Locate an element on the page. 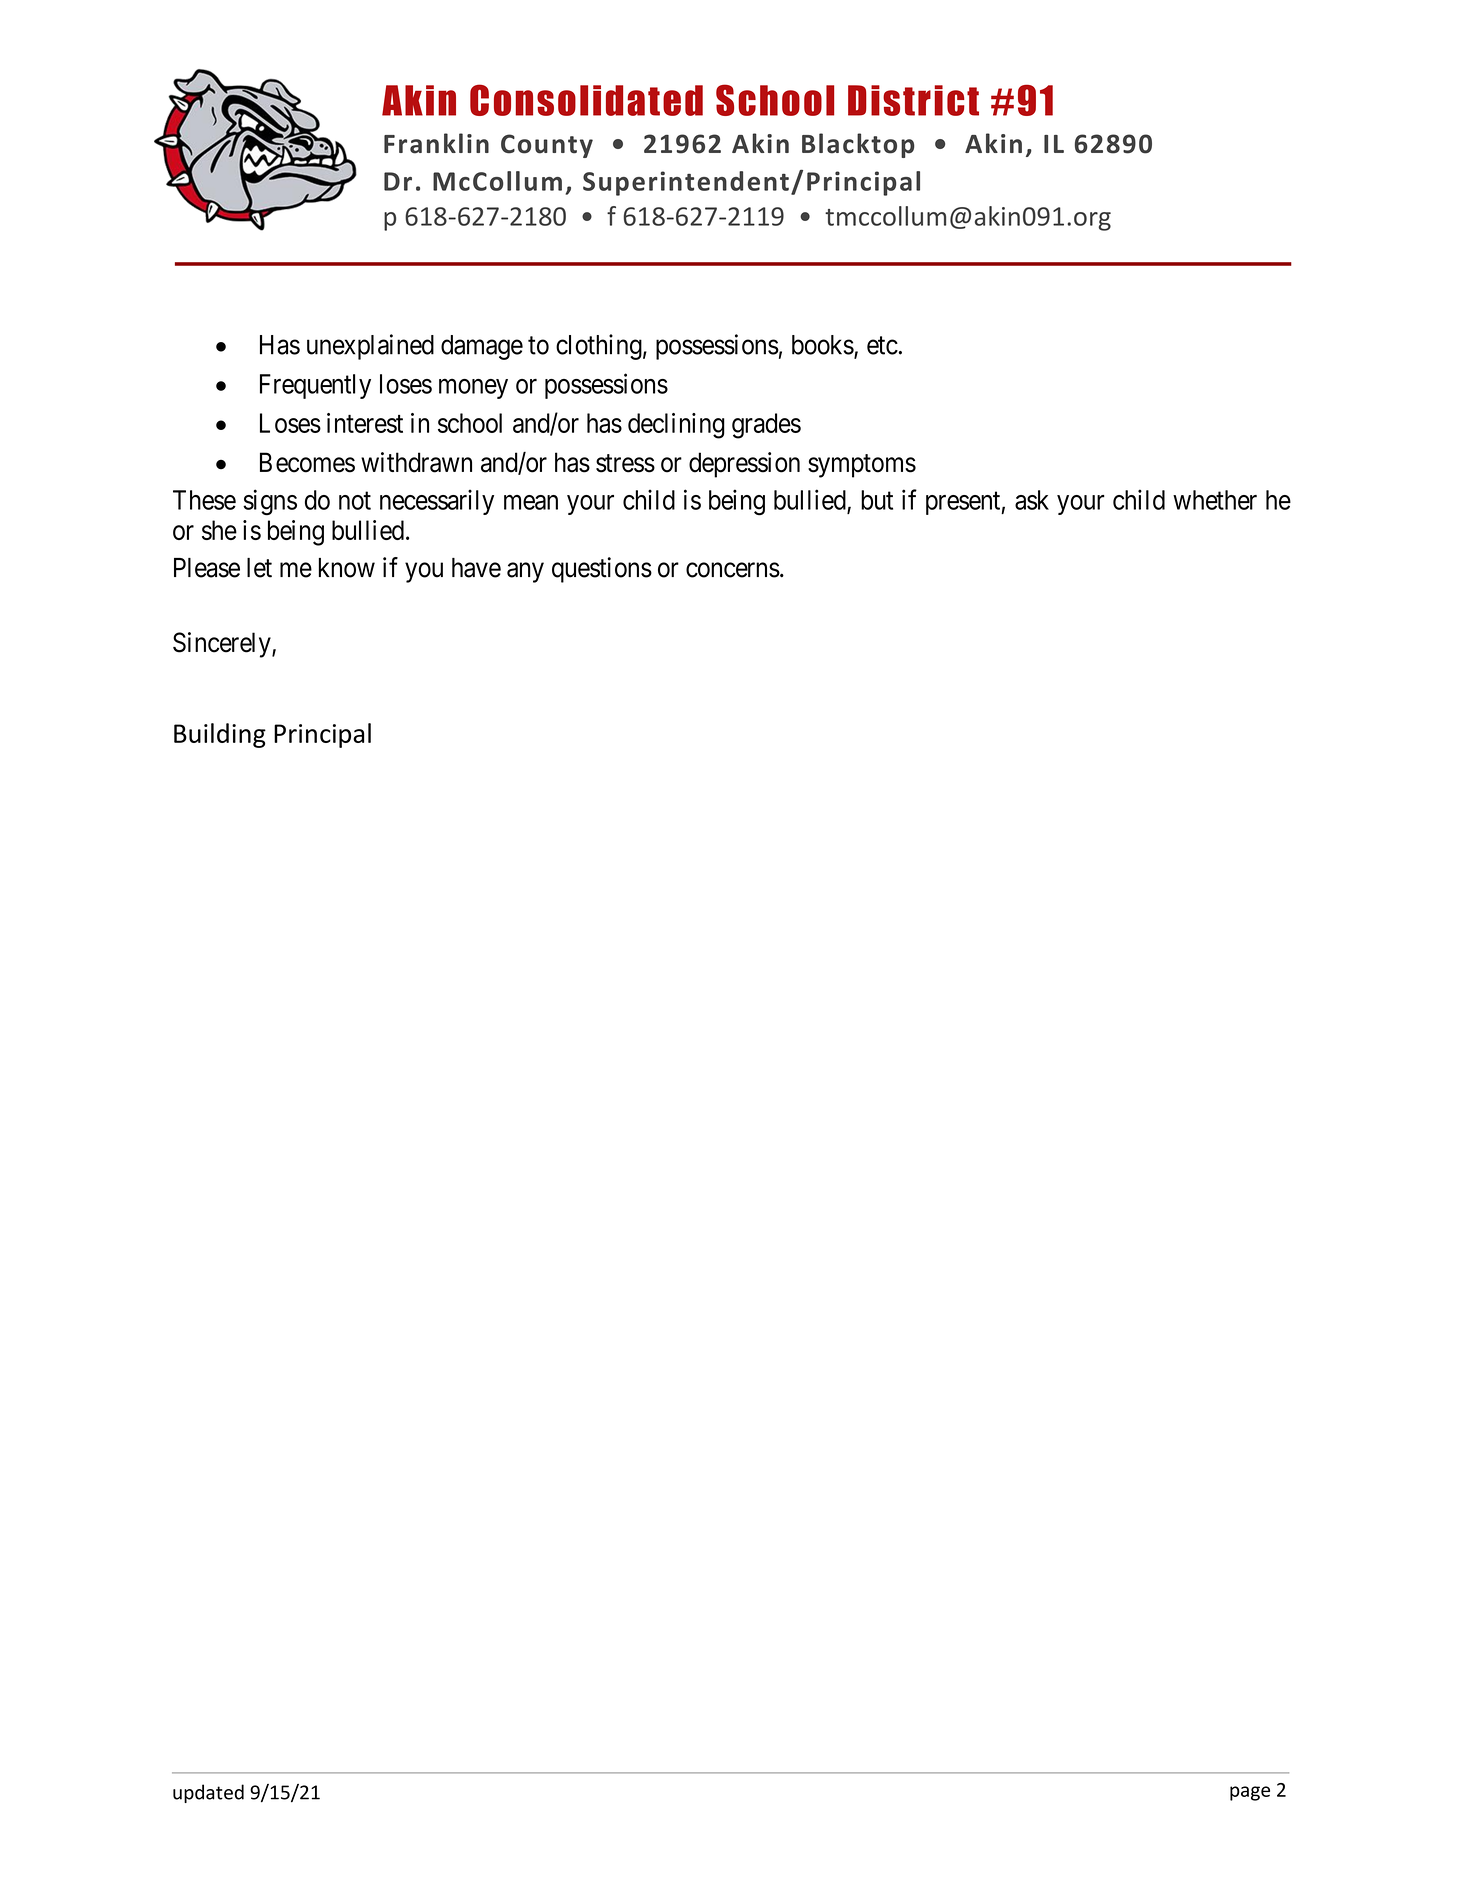 This image has height=1891, width=1461. Franklin is located at coordinates (436, 143).
